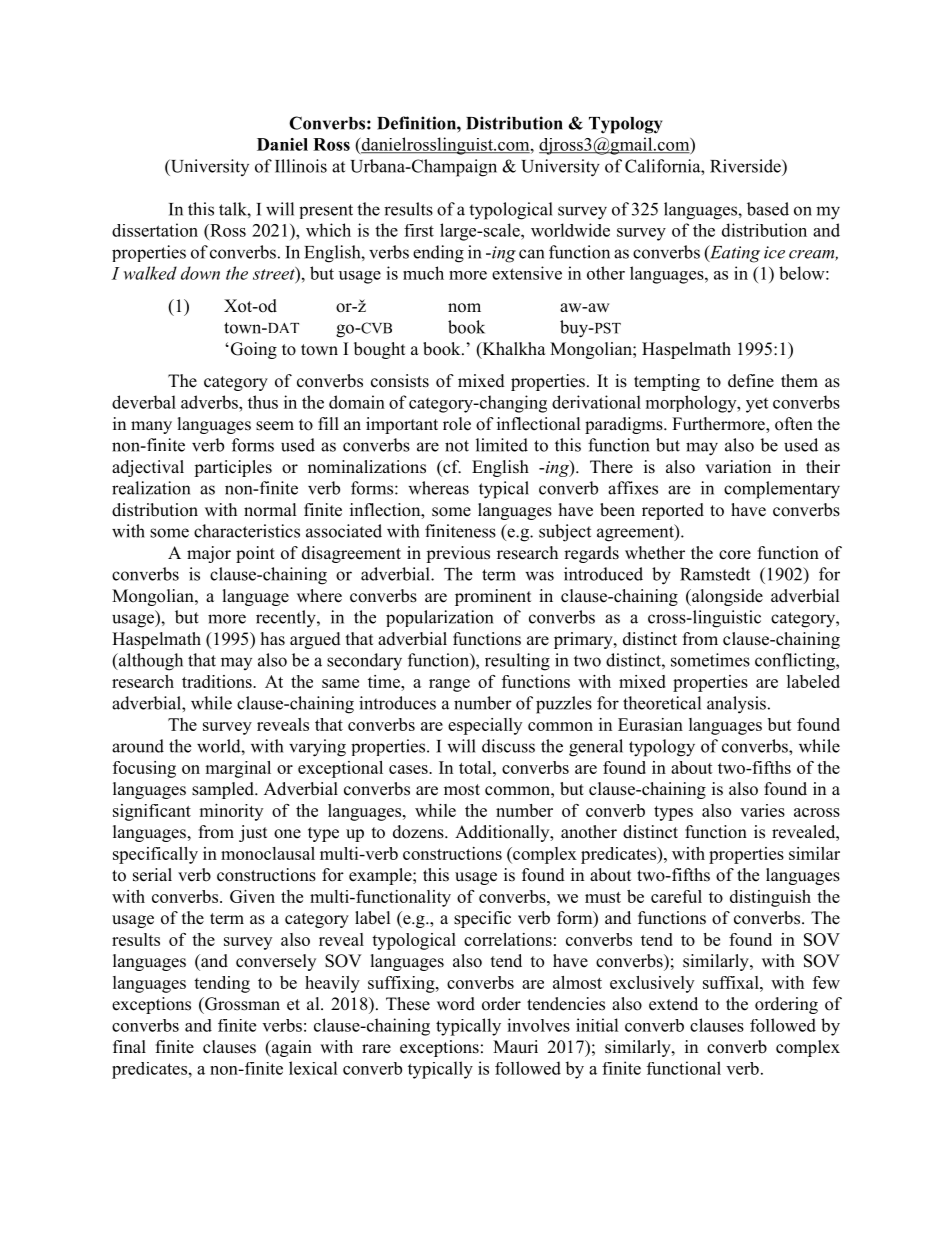 This screenshot has width=952, height=1233. Describe the element at coordinates (417, 123) in the screenshot. I see `Definition` at that location.
